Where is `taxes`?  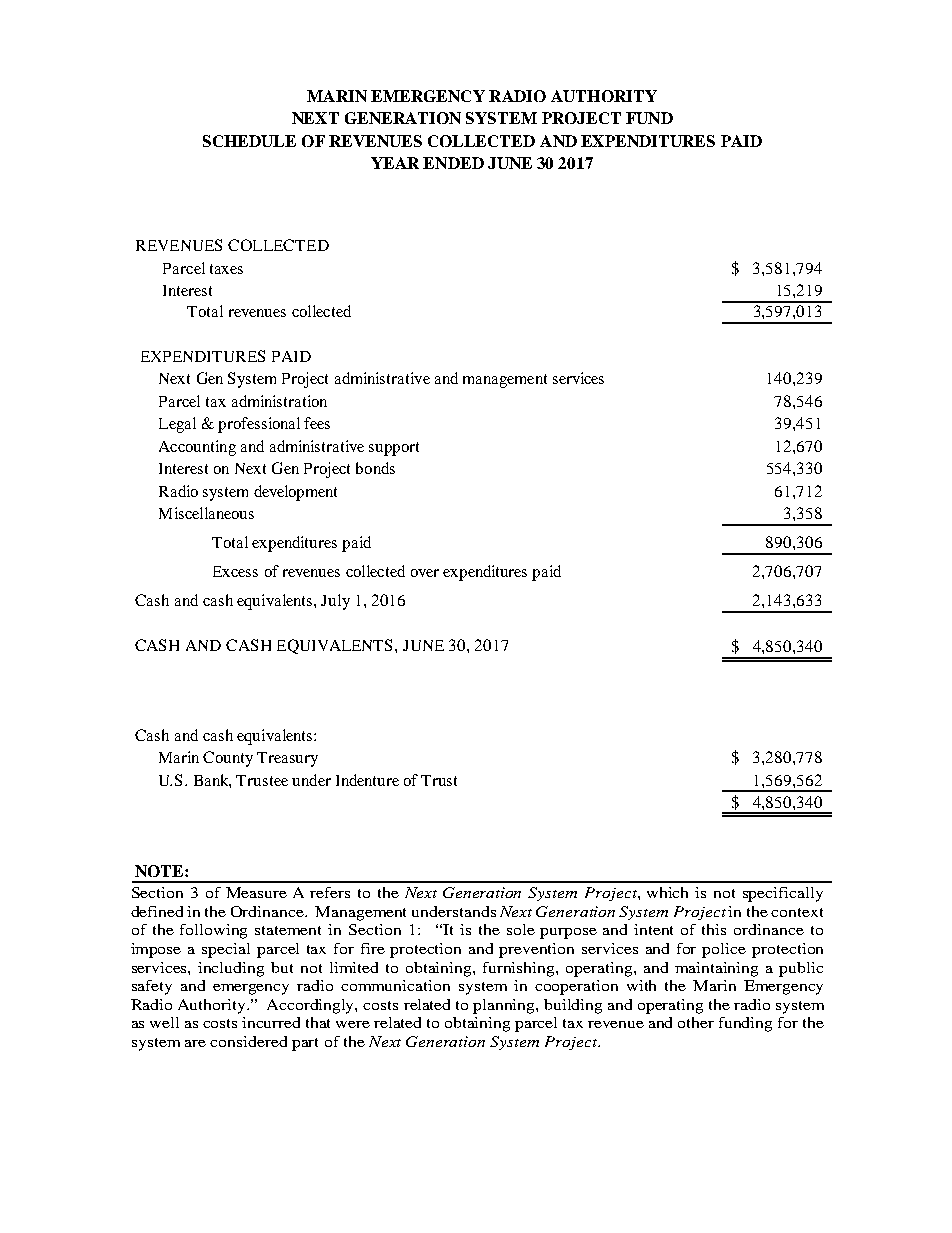 taxes is located at coordinates (226, 269).
